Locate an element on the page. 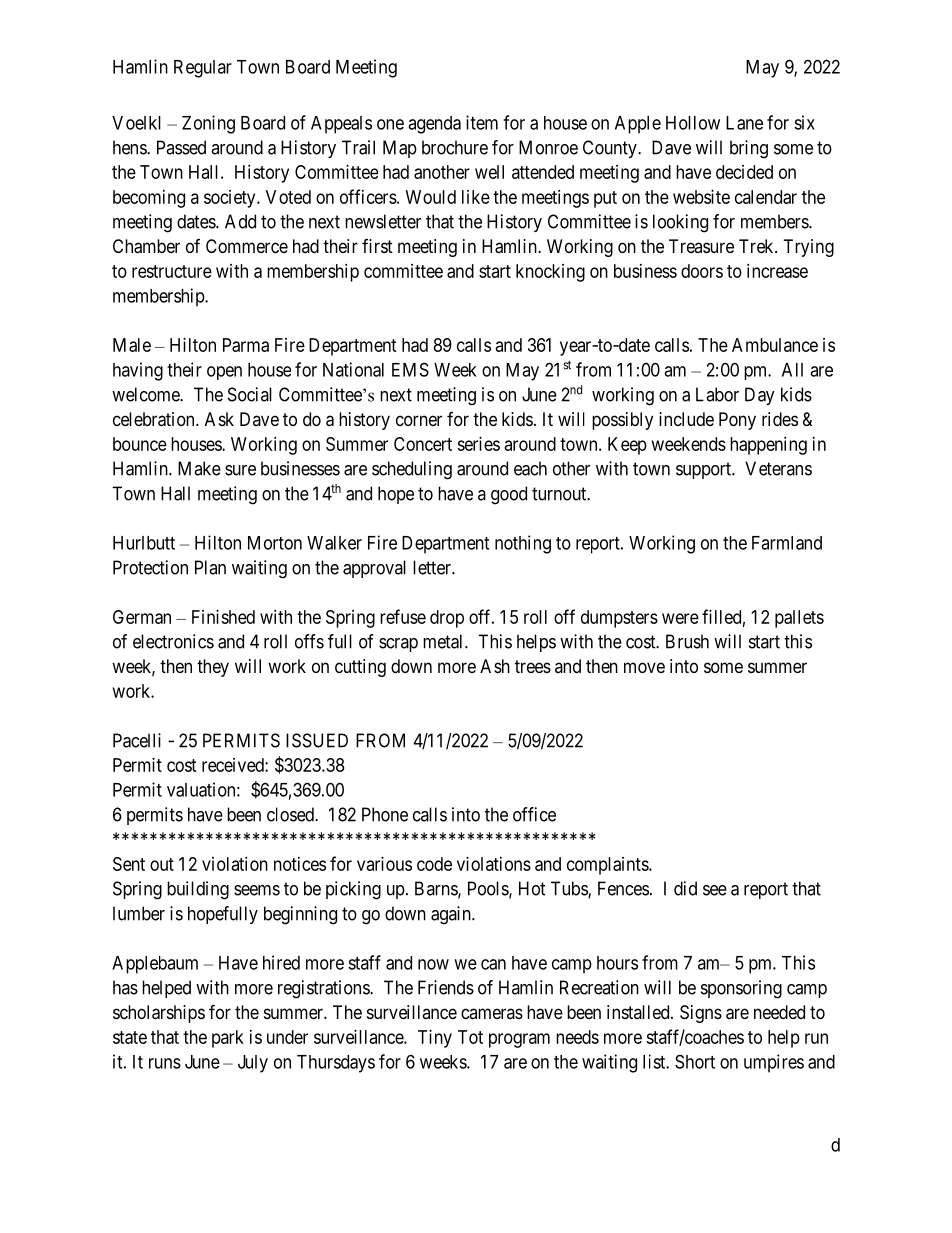 This image has width=952, height=1233. Signs is located at coordinates (701, 1014).
